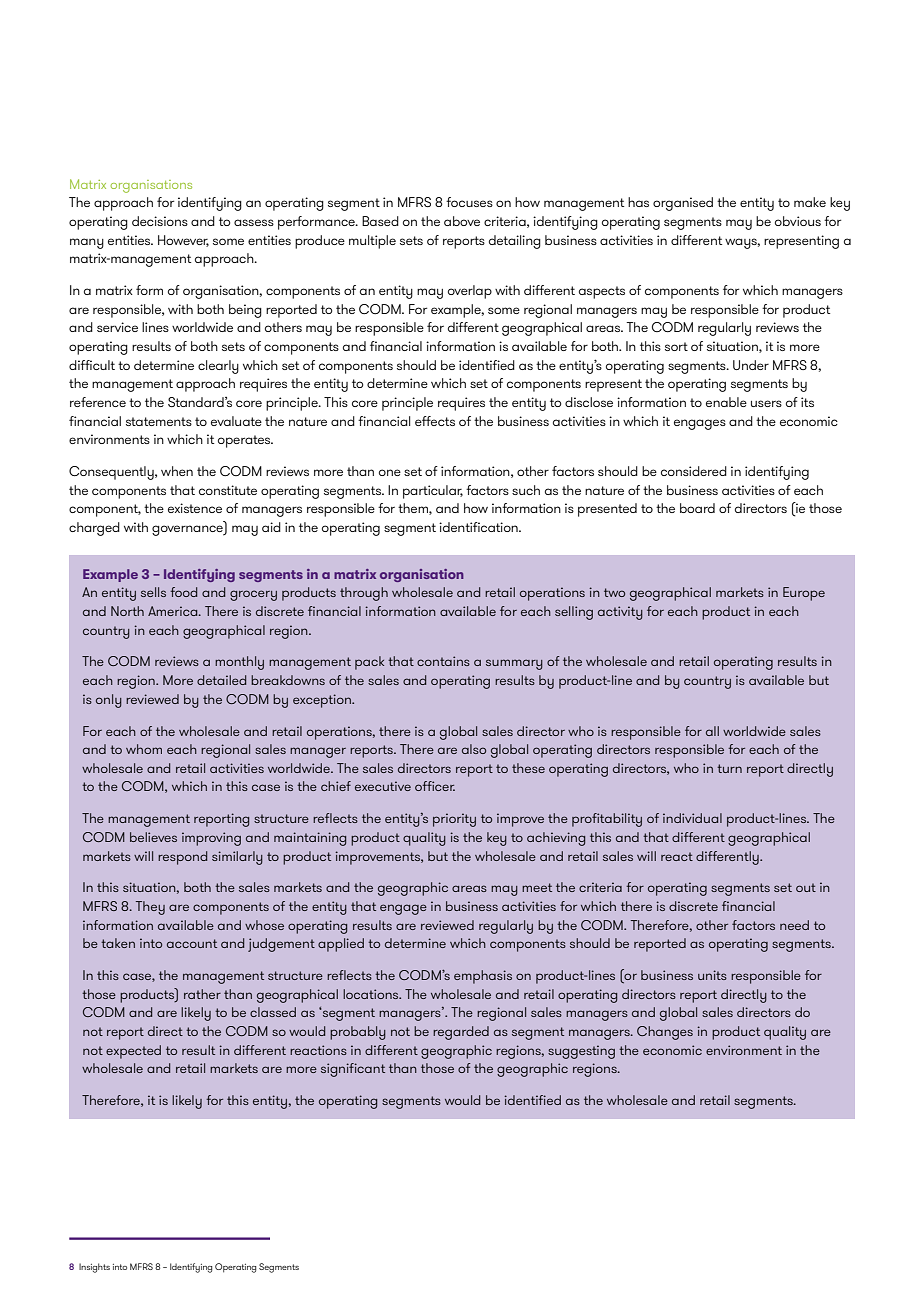 The image size is (924, 1308). Describe the element at coordinates (712, 731) in the document. I see `all` at that location.
